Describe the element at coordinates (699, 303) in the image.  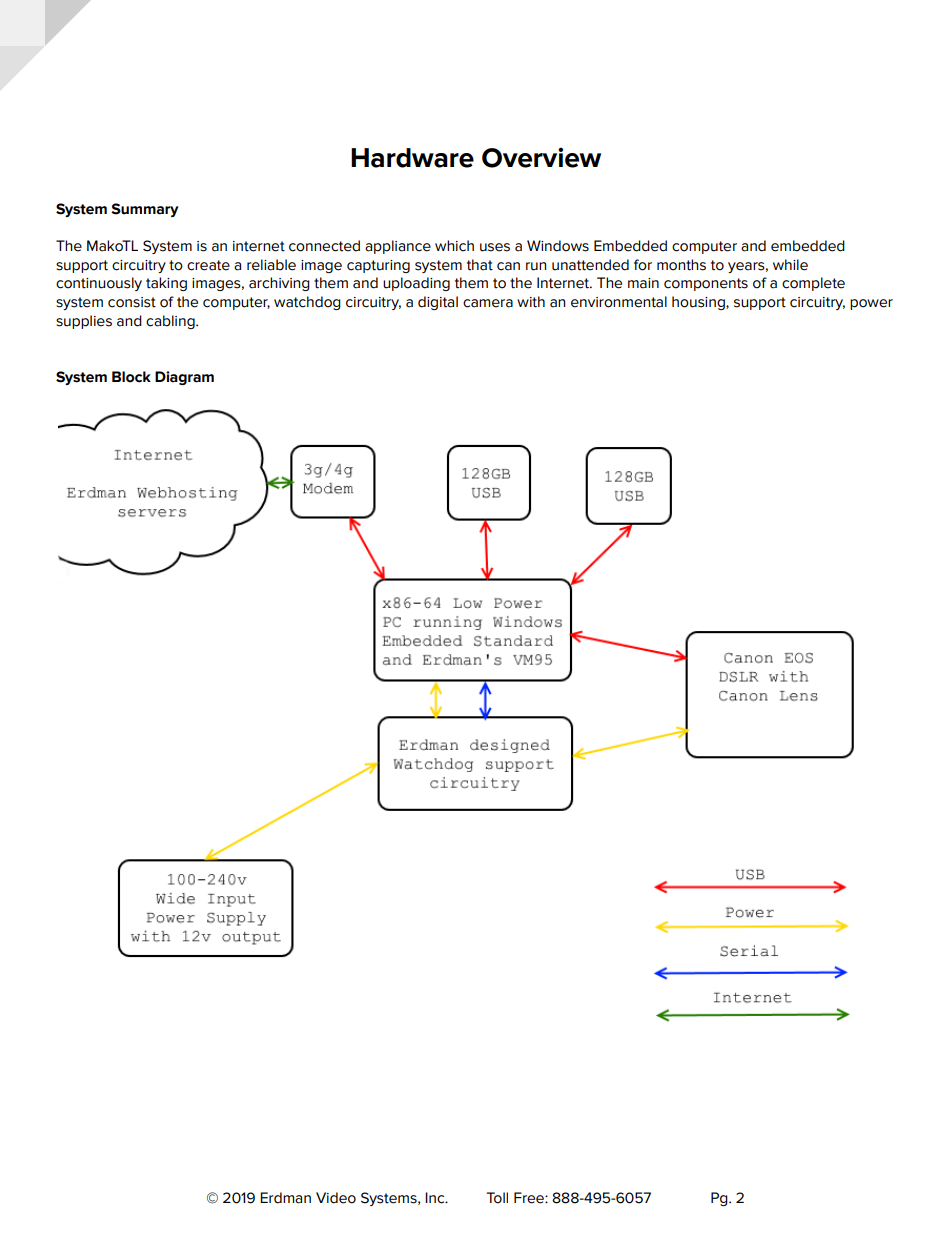
I see `housing` at that location.
